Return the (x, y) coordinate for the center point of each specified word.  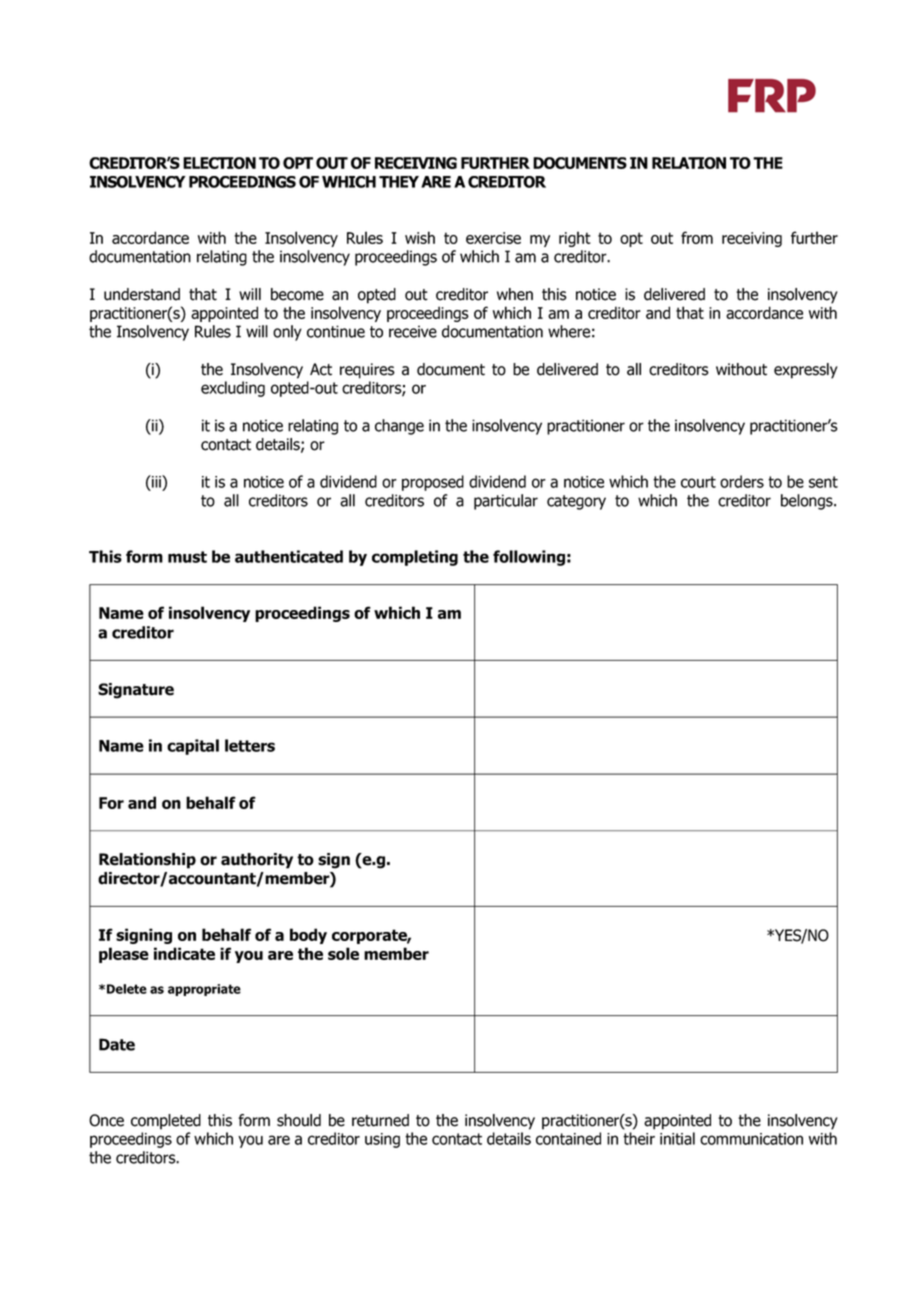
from (697, 237)
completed (166, 1122)
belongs (808, 502)
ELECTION (219, 163)
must (187, 557)
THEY (399, 182)
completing (415, 558)
